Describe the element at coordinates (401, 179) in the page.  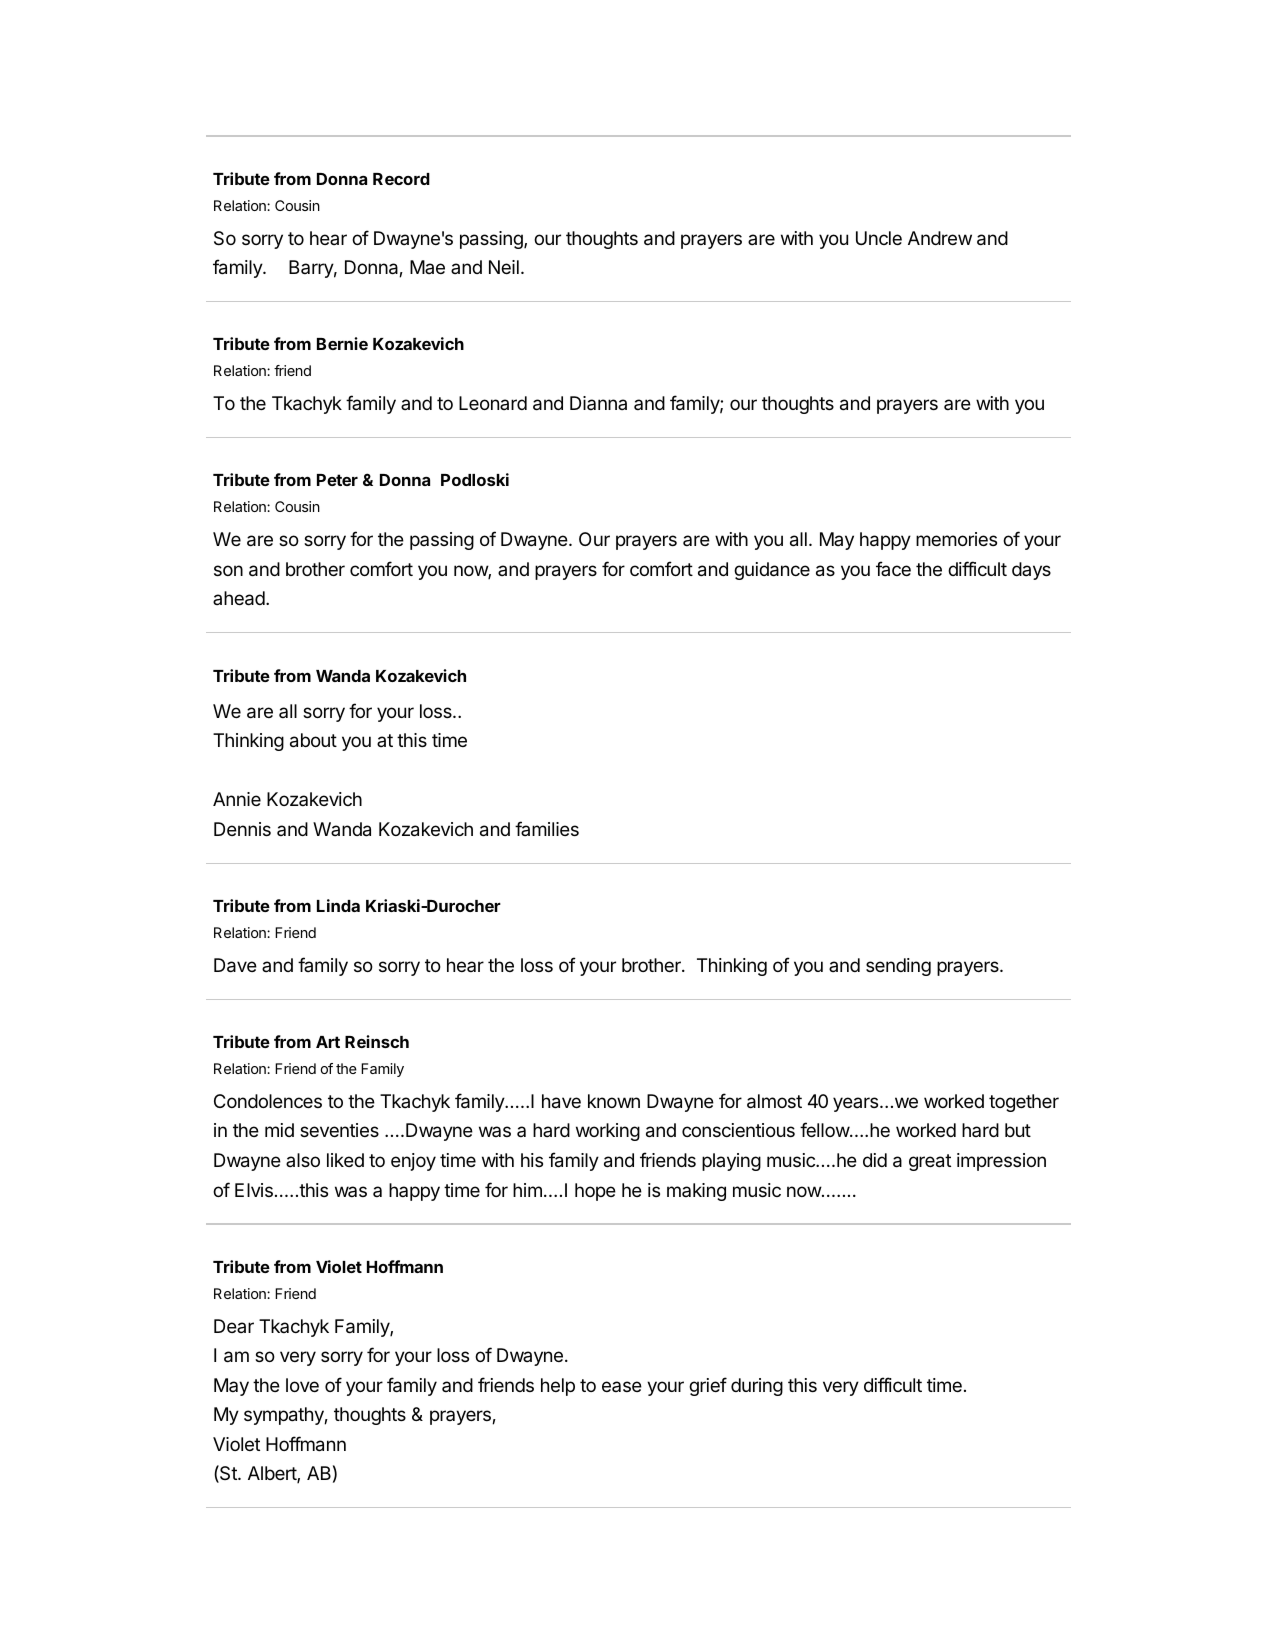
I see `Record` at that location.
